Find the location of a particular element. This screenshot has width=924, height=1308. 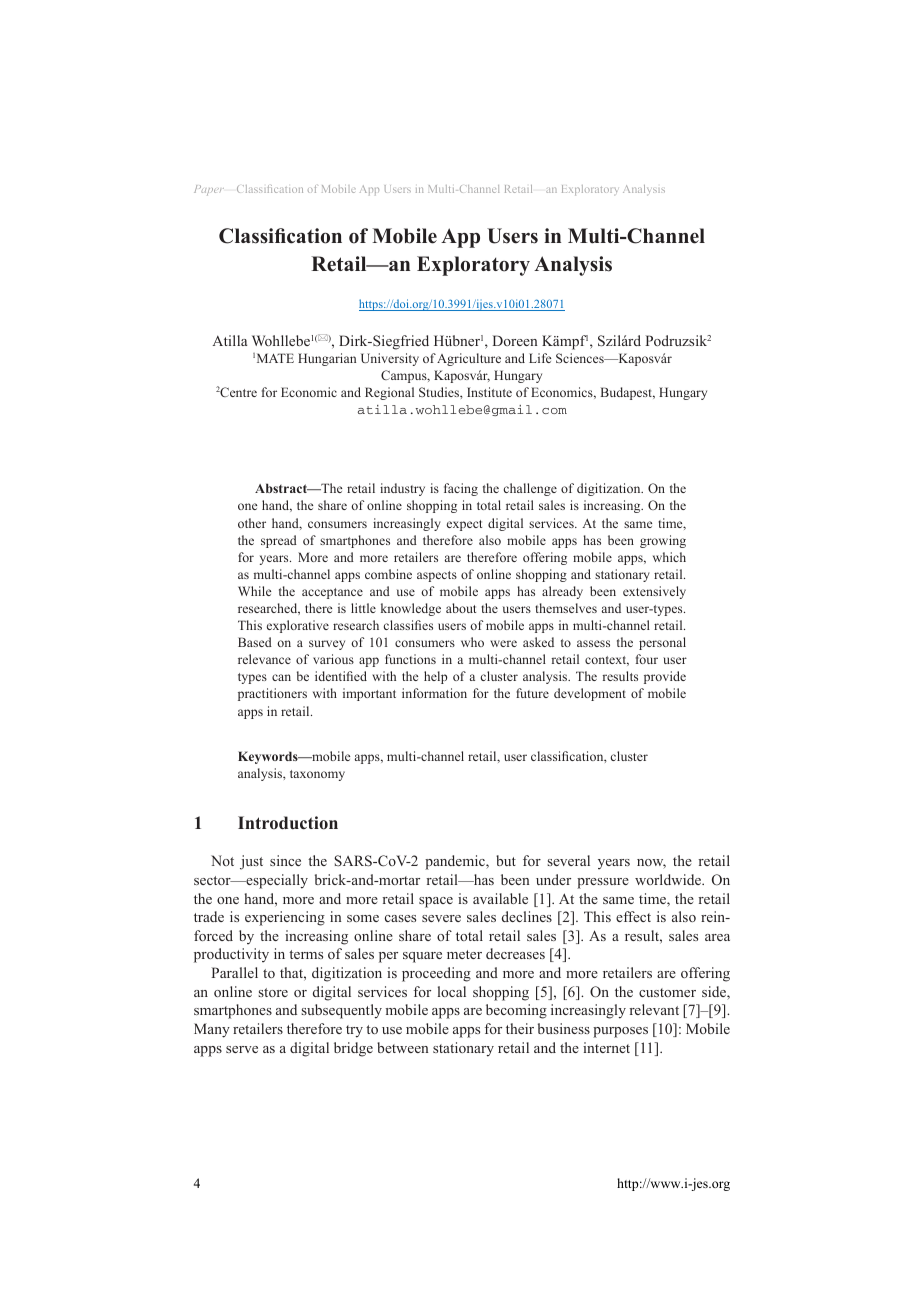

Agriculture is located at coordinates (469, 359).
